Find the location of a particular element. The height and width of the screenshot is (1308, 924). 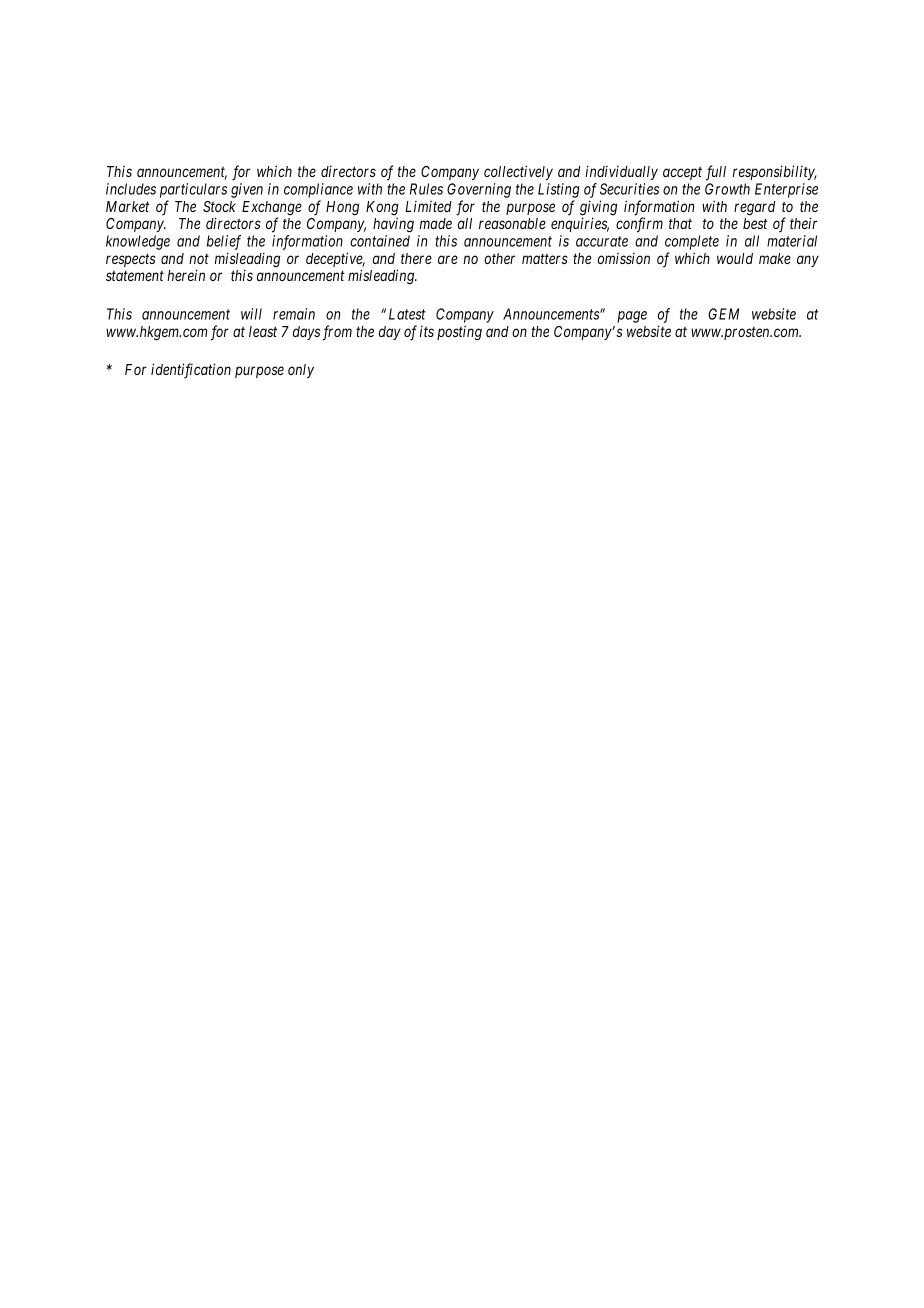

identification is located at coordinates (191, 371).
